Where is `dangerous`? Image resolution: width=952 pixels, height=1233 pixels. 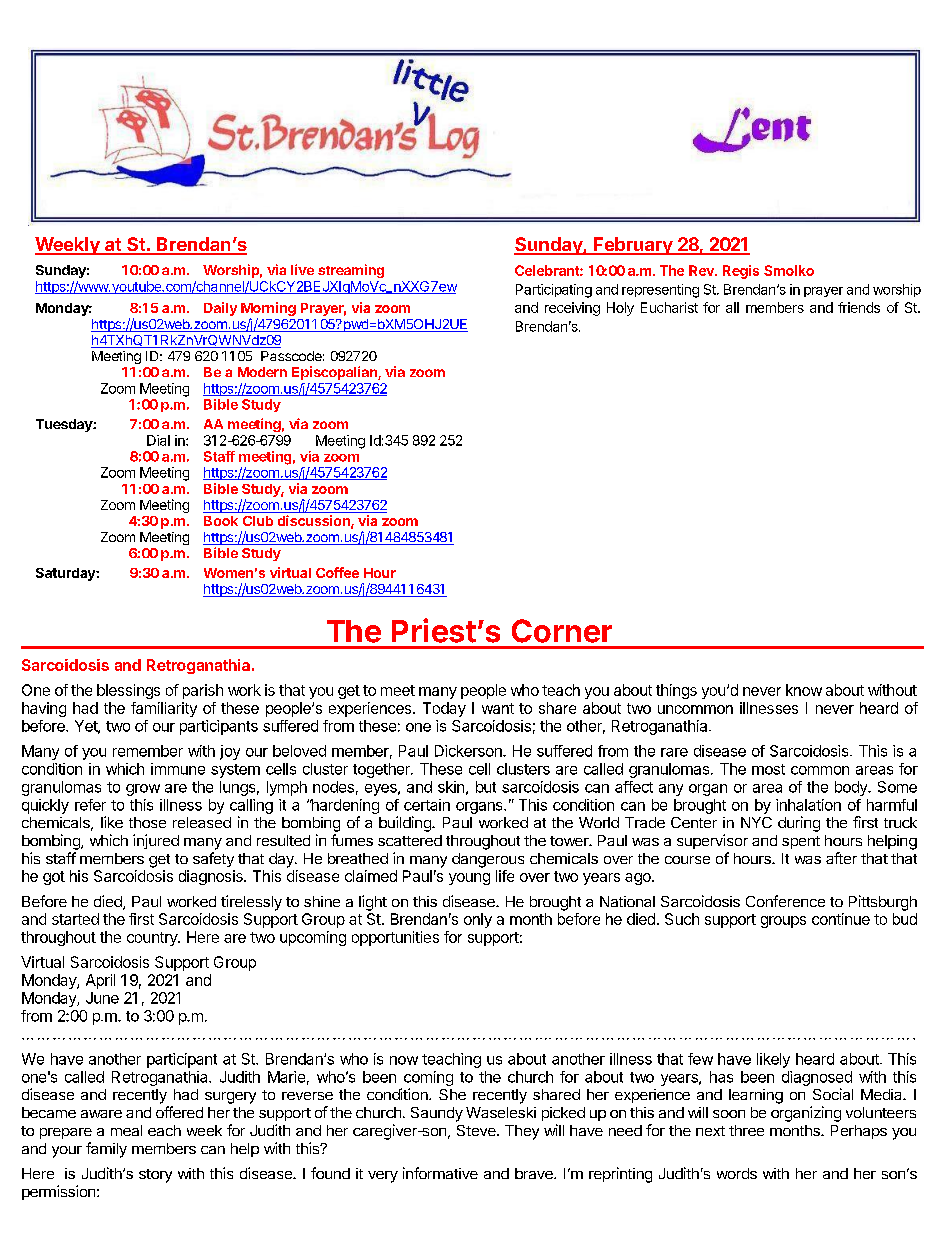
dangerous is located at coordinates (488, 860).
